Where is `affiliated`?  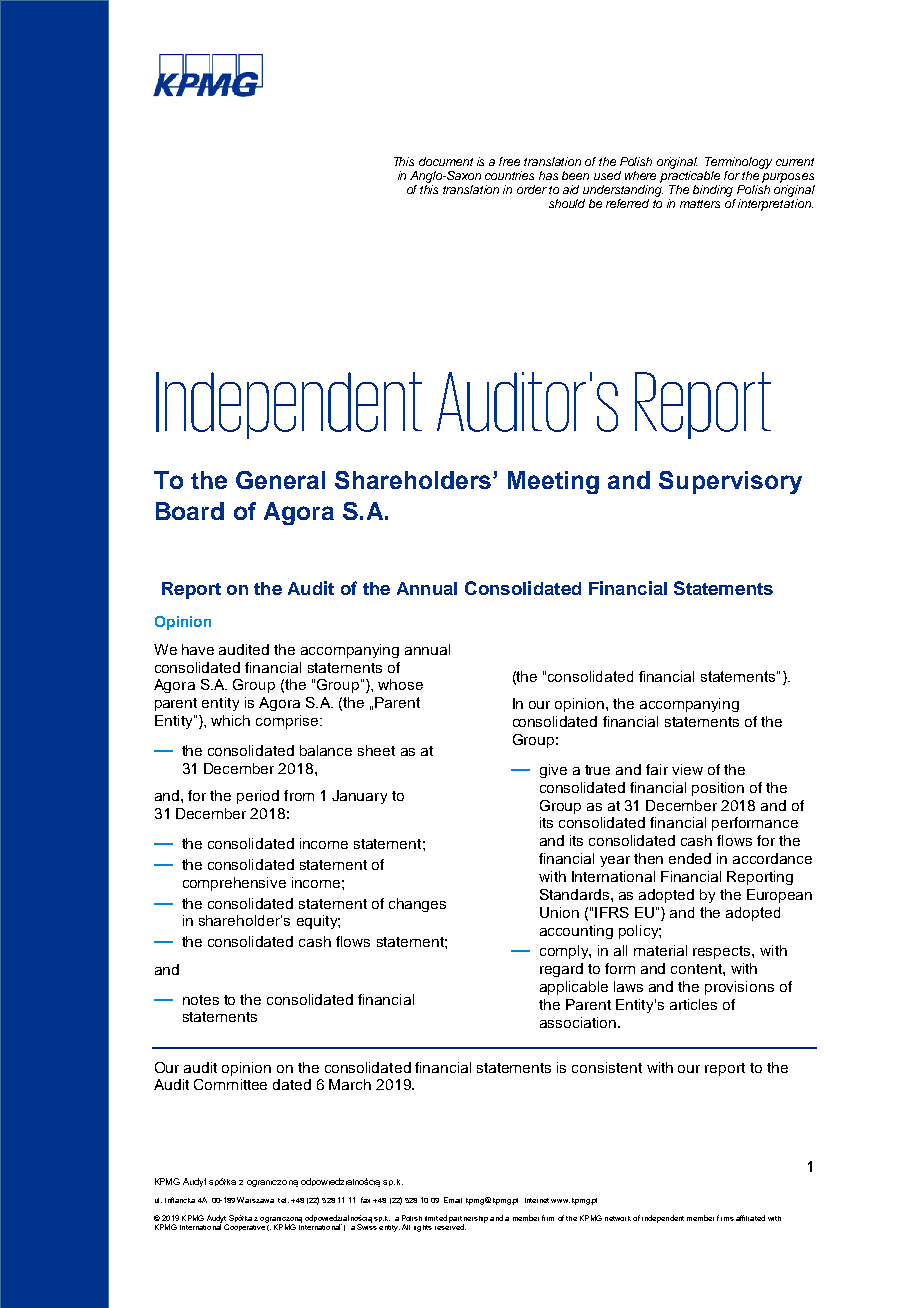 affiliated is located at coordinates (750, 1218).
